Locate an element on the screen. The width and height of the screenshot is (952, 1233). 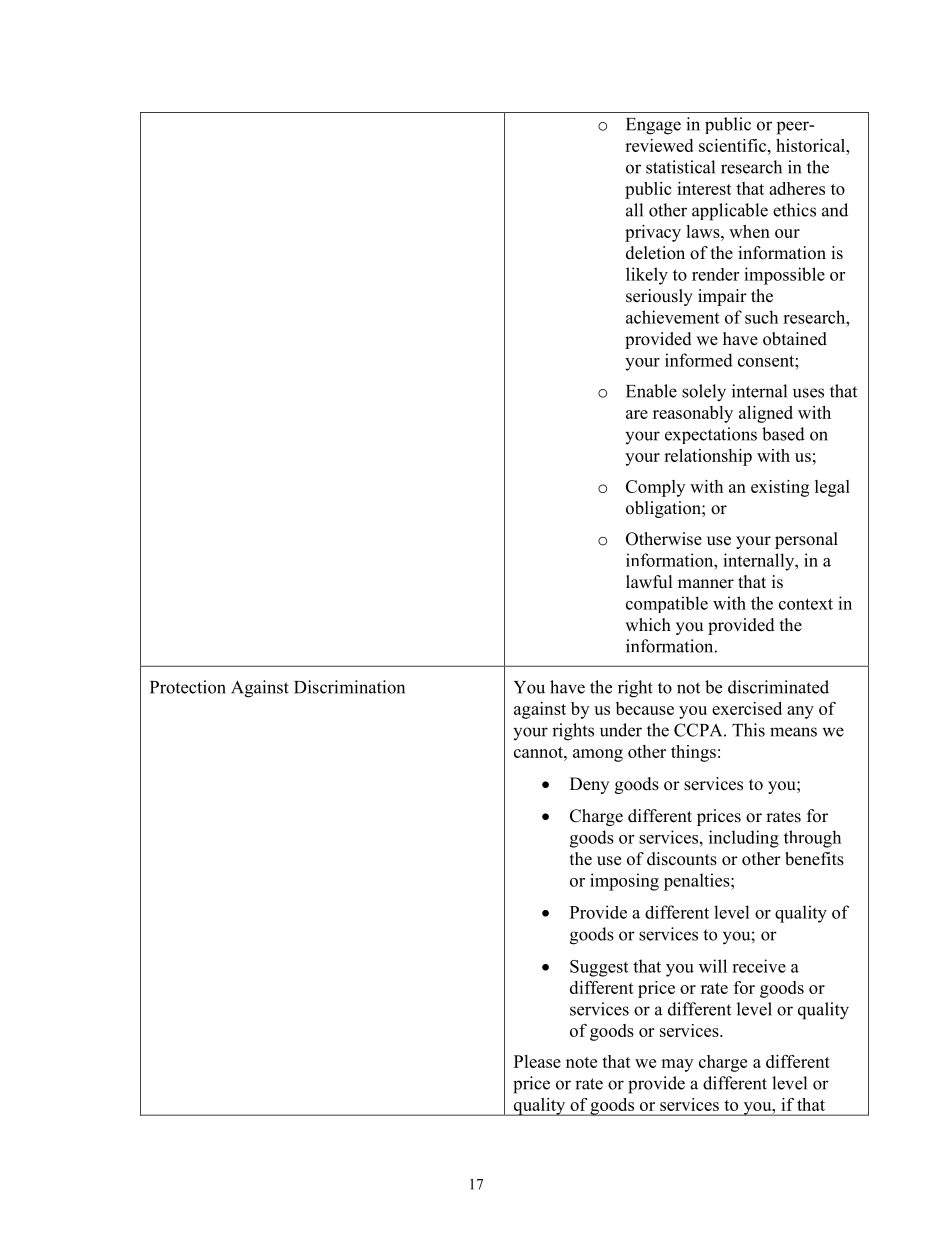
lawful is located at coordinates (649, 582).
